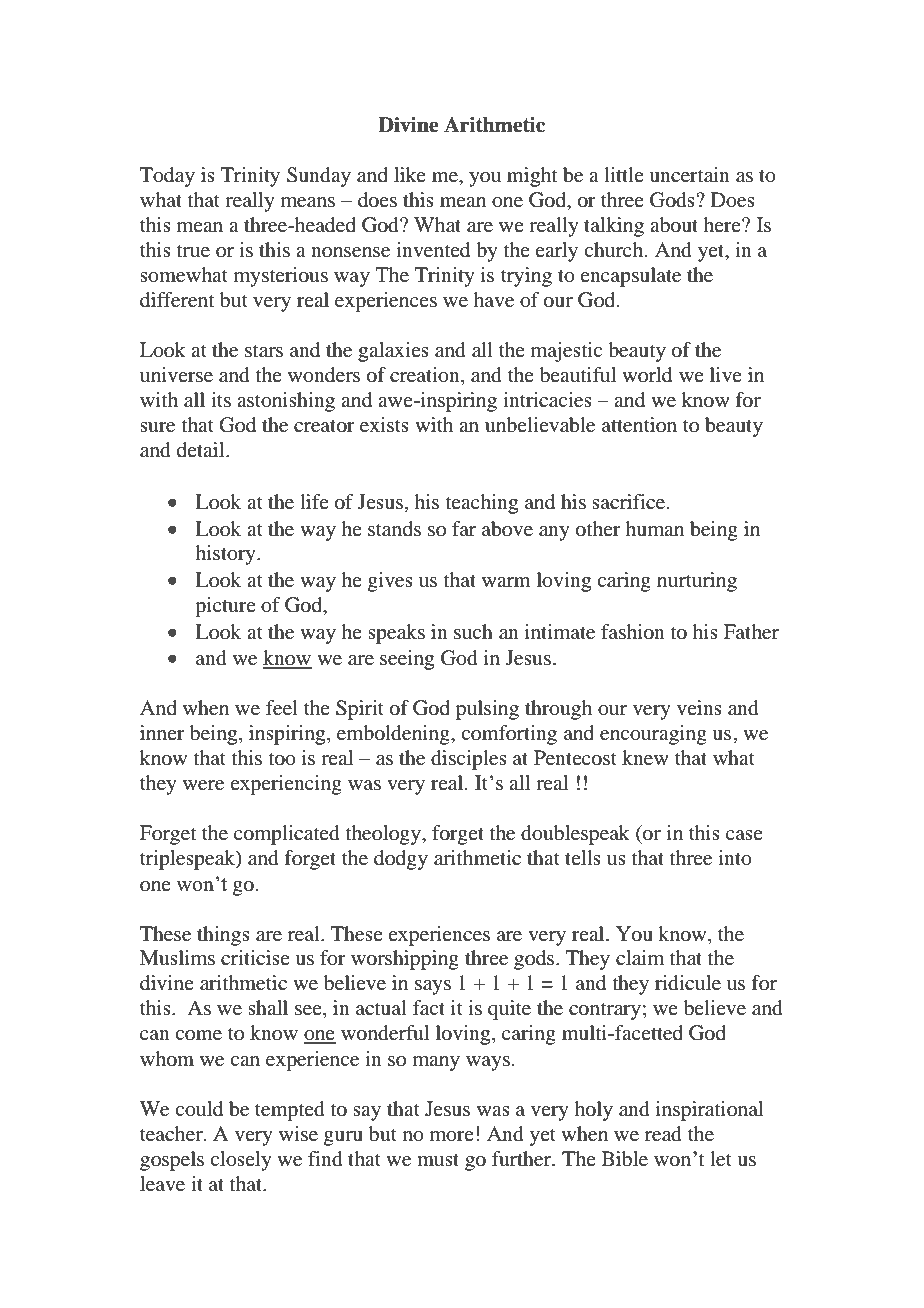 The width and height of the screenshot is (924, 1308). What do you see at coordinates (487, 710) in the screenshot?
I see `pulsing` at bounding box center [487, 710].
